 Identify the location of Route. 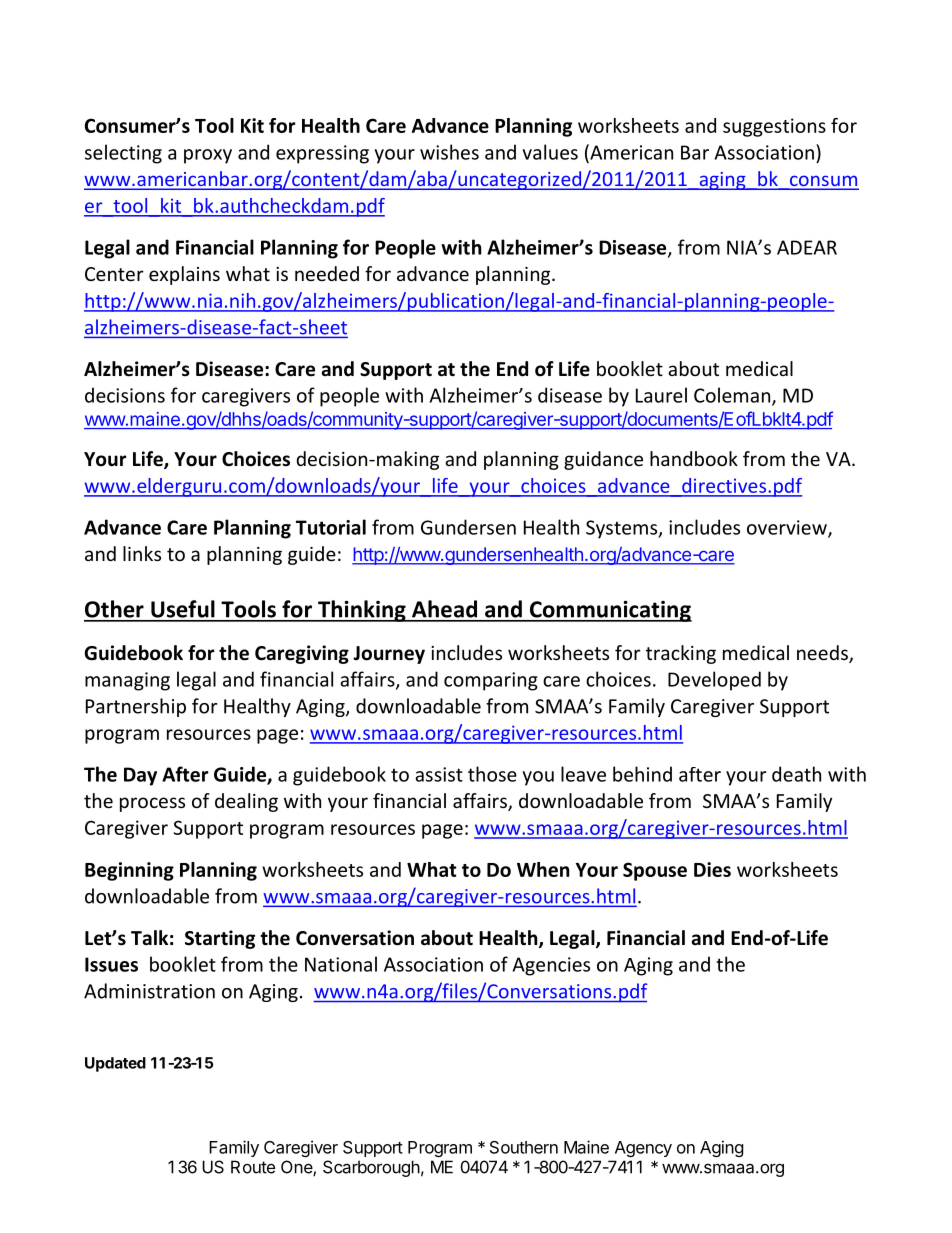
(253, 1167).
